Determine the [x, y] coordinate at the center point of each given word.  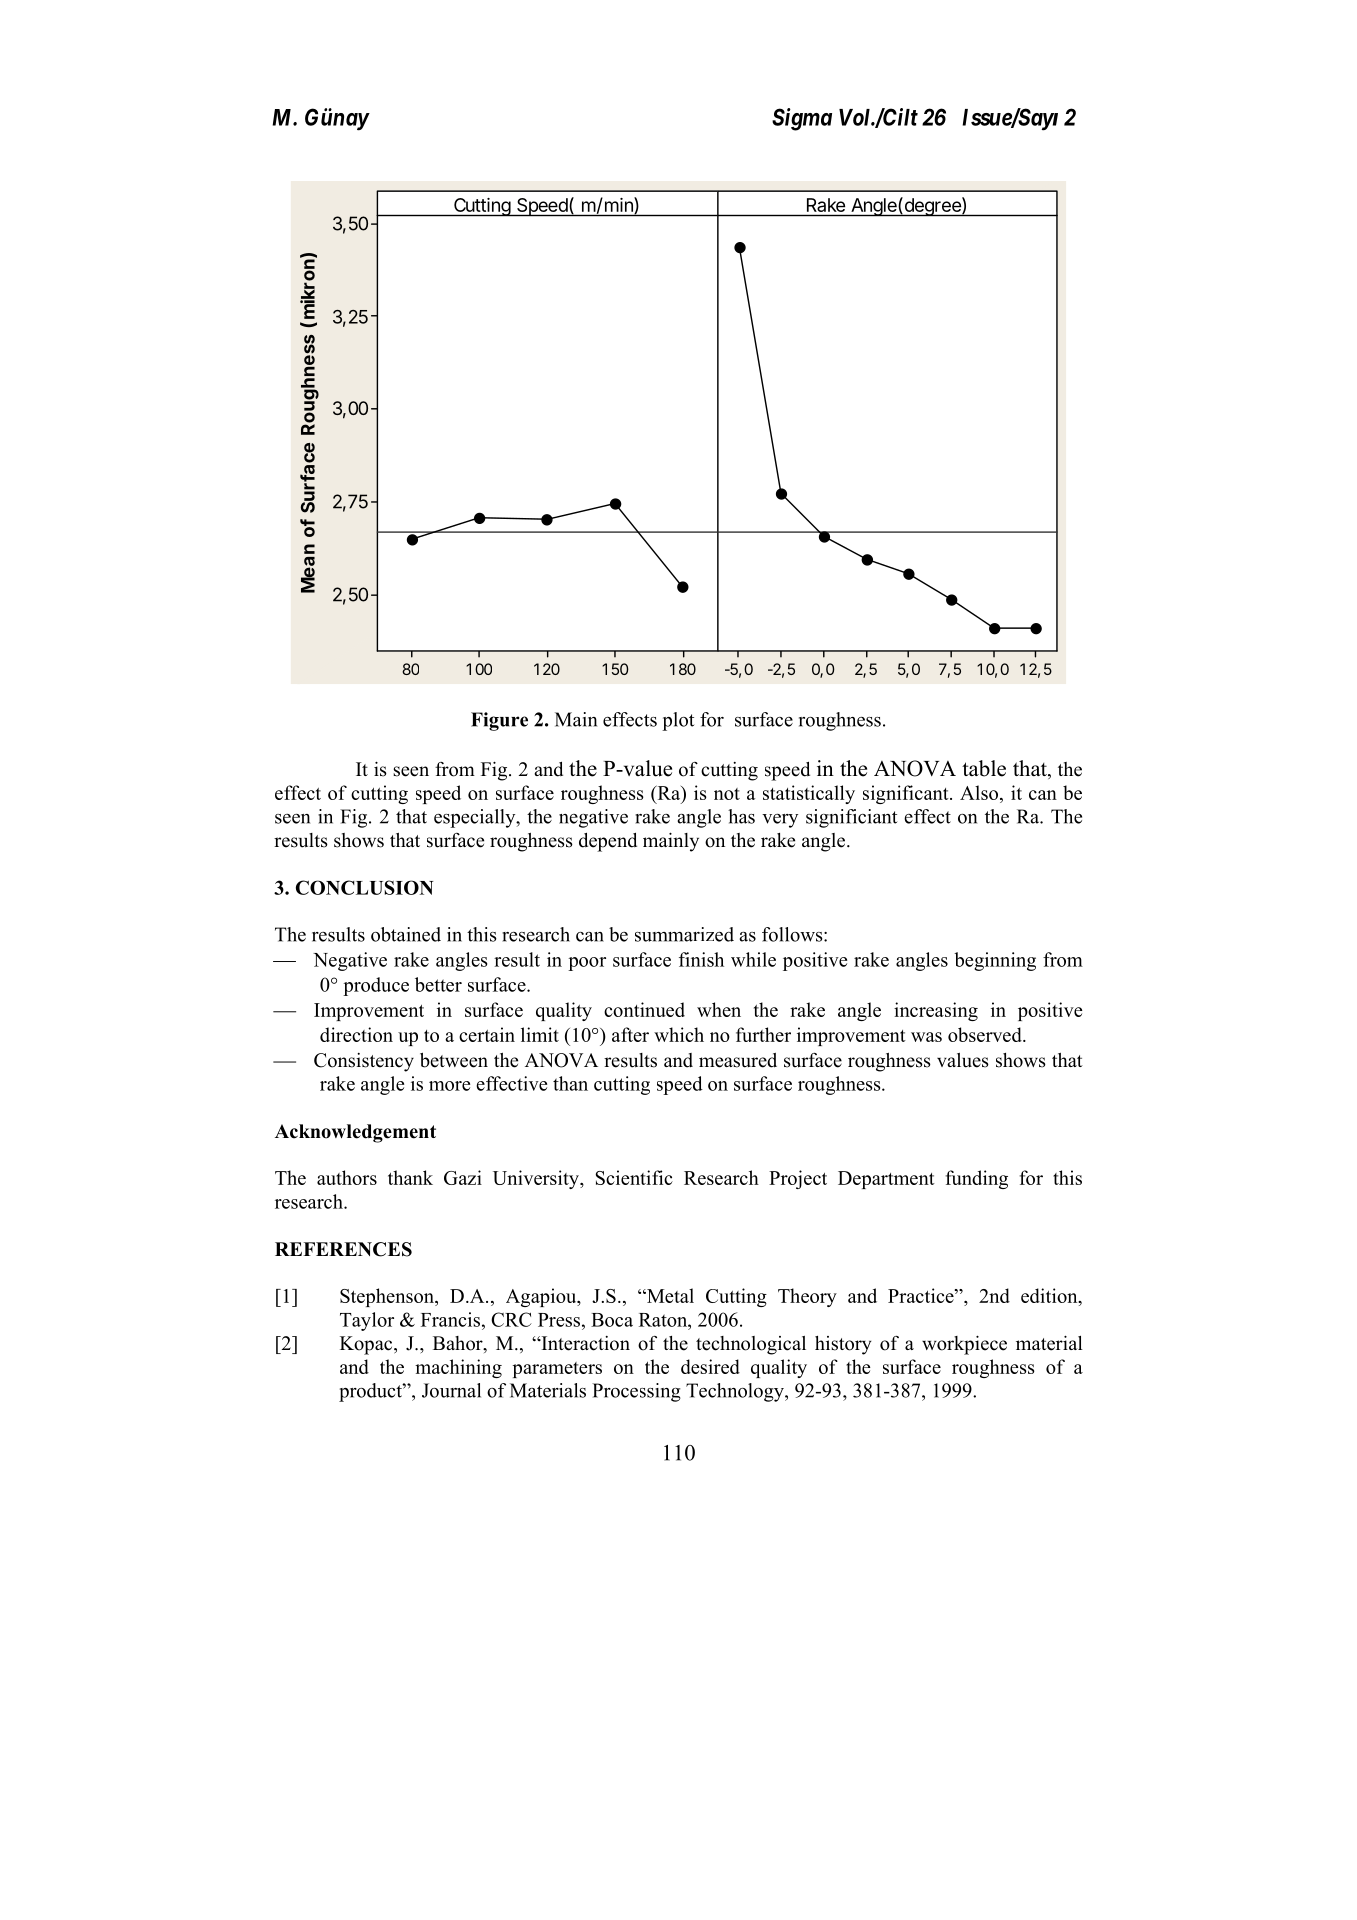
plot [678, 721]
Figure [499, 721]
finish [701, 959]
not [727, 794]
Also [980, 792]
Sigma [802, 119]
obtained [406, 934]
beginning [995, 961]
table [984, 768]
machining [458, 1368]
